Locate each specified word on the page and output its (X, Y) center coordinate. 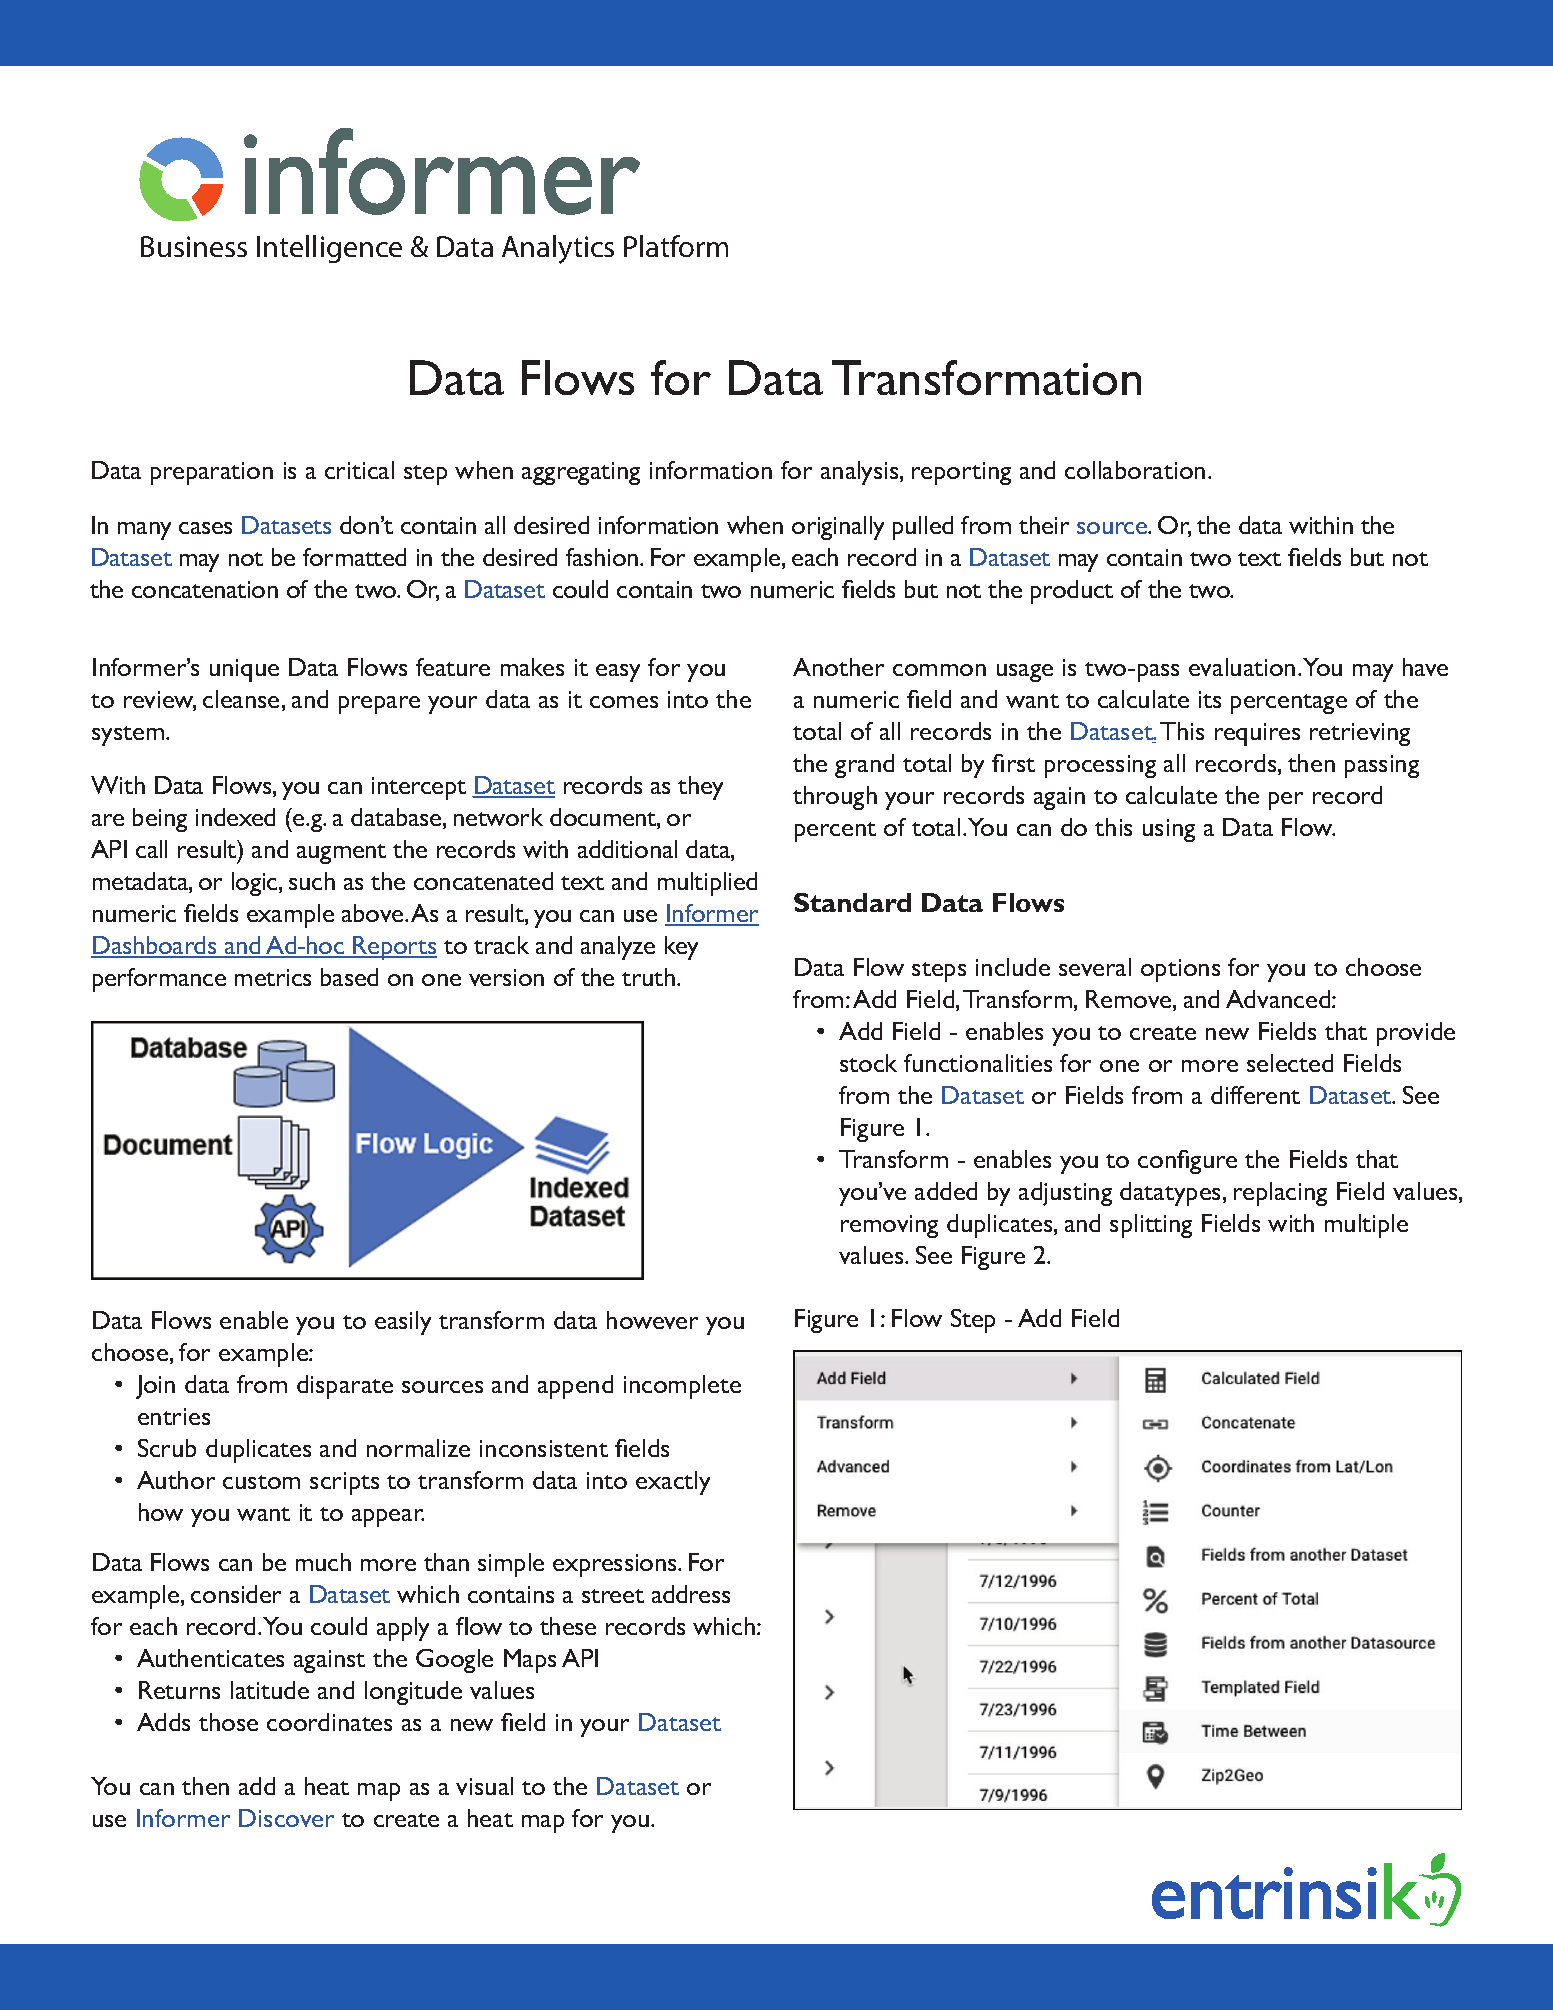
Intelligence (329, 249)
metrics (273, 977)
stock (868, 1063)
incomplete (682, 1387)
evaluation (1242, 667)
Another (838, 667)
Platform (676, 246)
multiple (1366, 1226)
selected (1290, 1063)
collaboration (1135, 470)
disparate (345, 1387)
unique (244, 670)
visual (484, 1786)
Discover (286, 1818)
